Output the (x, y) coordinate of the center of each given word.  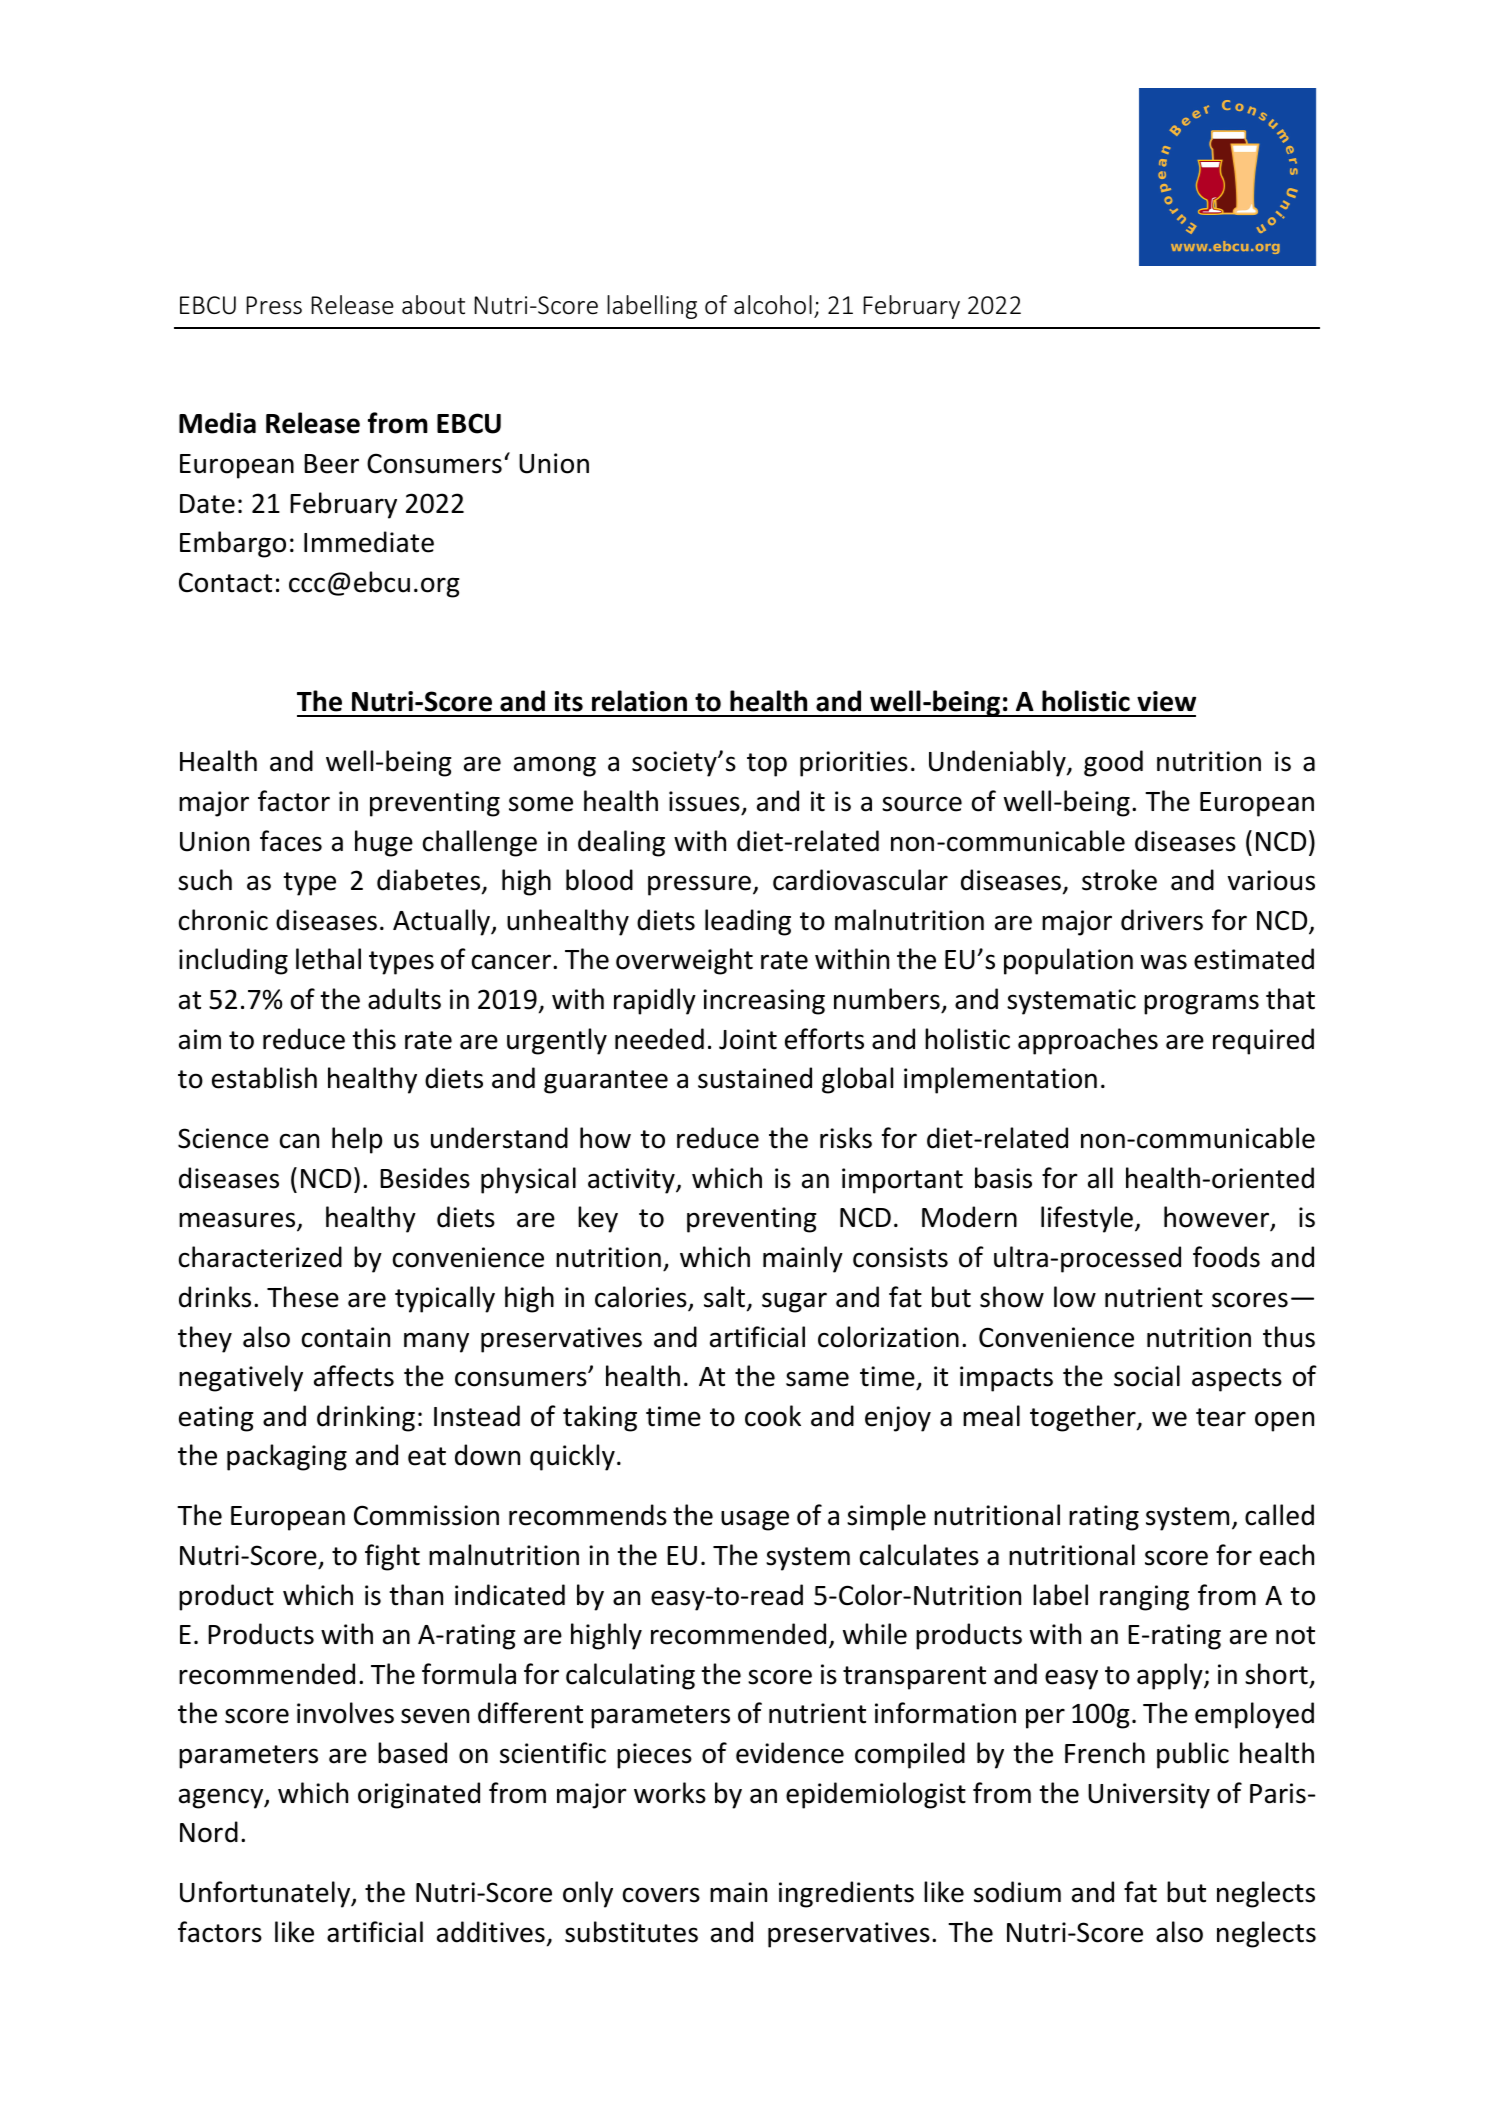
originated (419, 1795)
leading (748, 922)
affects (354, 1376)
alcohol (773, 305)
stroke (1119, 880)
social (1147, 1376)
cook (773, 1416)
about (433, 305)
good (1113, 763)
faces (291, 841)
